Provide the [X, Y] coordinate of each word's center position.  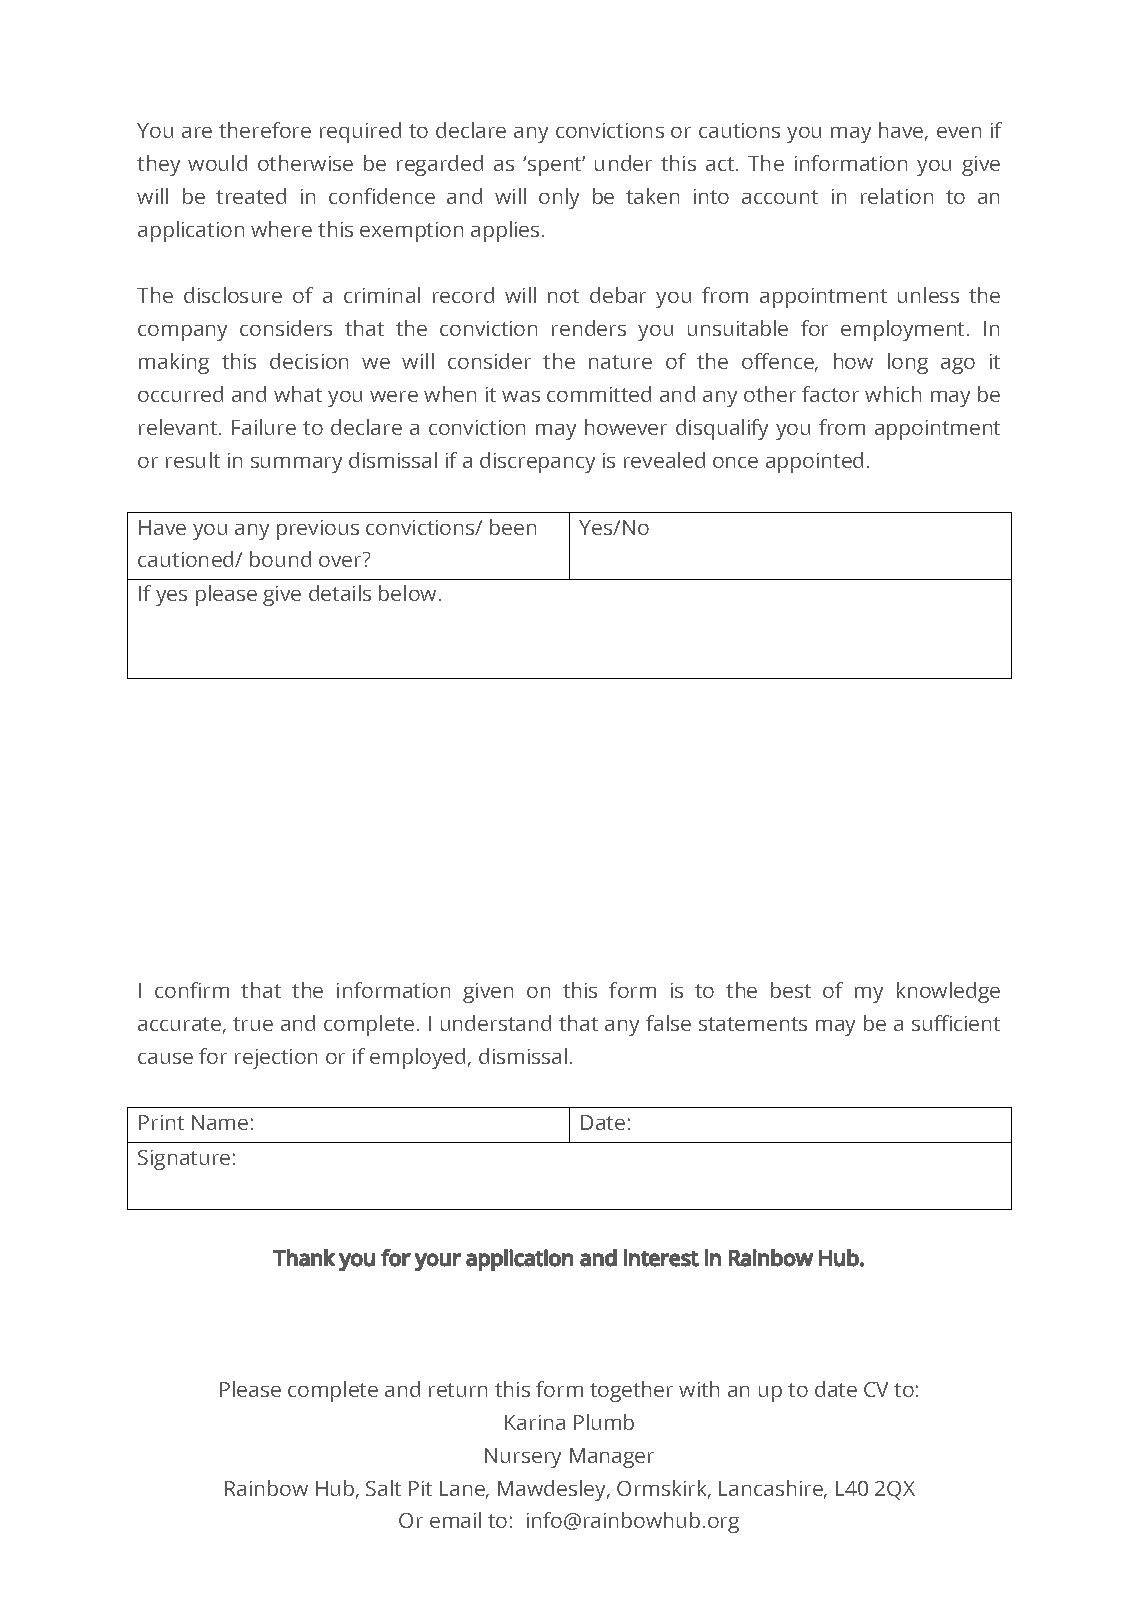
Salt [383, 1488]
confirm [192, 990]
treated [251, 196]
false [668, 1023]
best [791, 990]
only [559, 198]
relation [897, 196]
